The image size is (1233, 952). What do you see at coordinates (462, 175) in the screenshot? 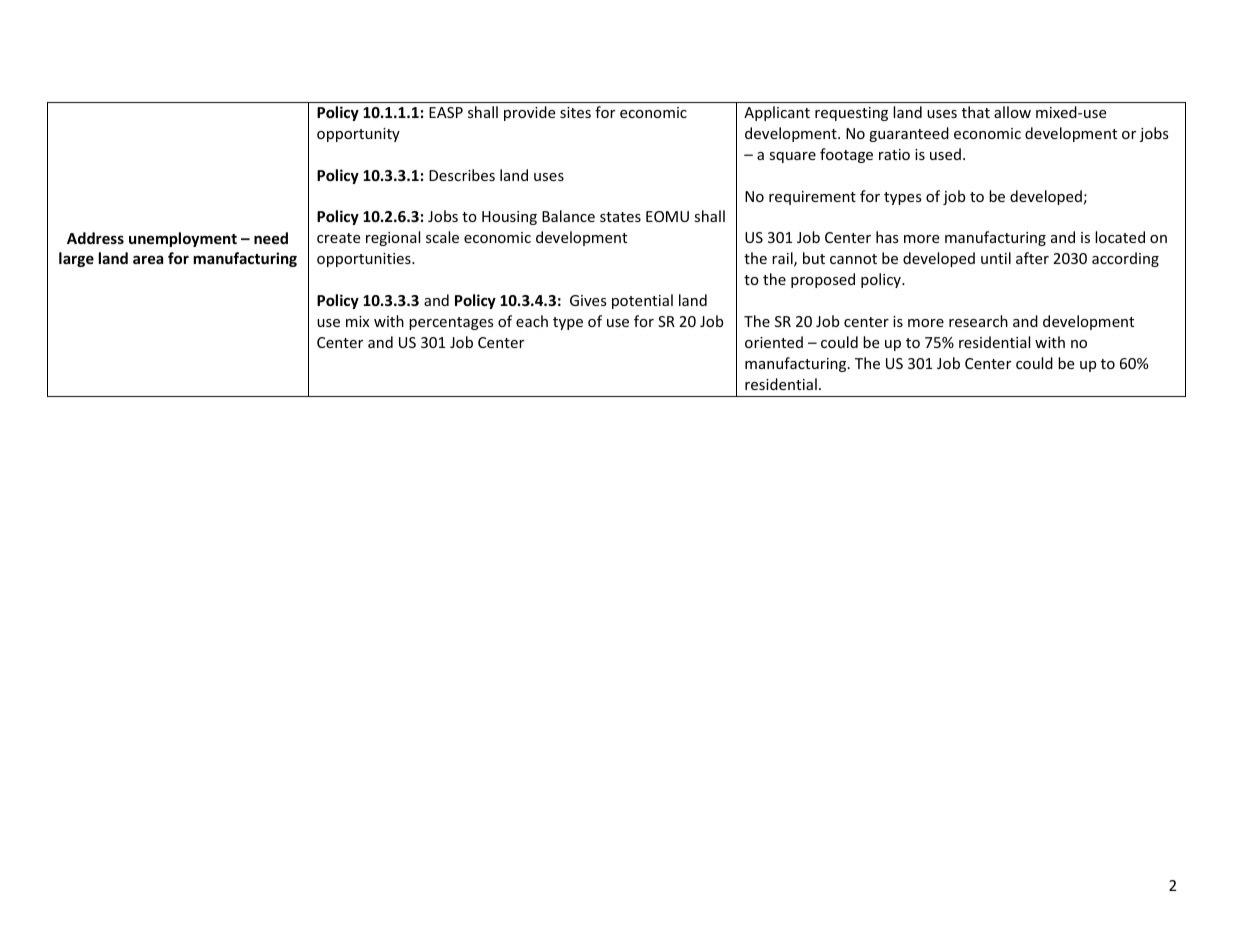
I see `Describes` at bounding box center [462, 175].
